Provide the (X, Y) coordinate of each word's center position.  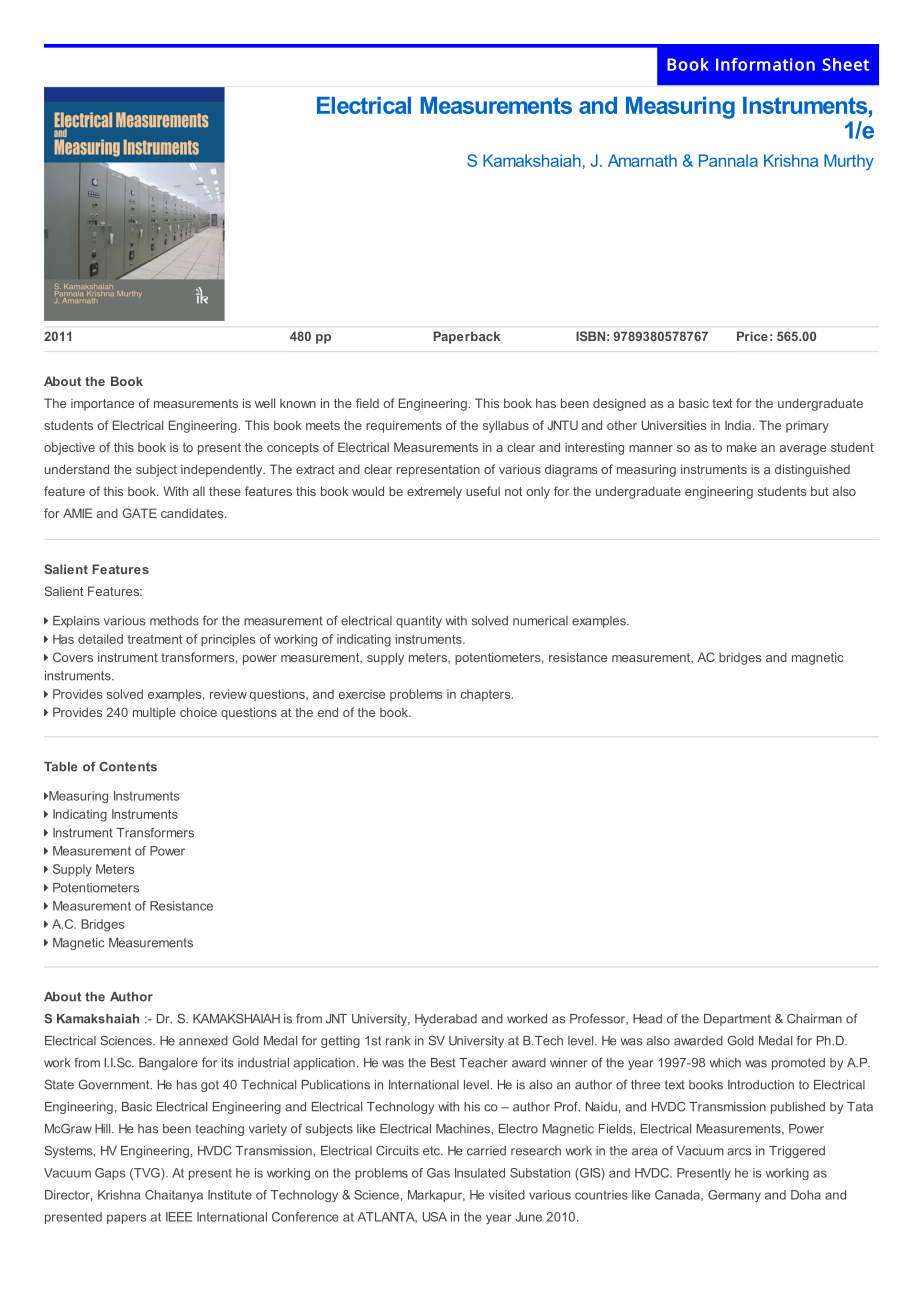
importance (102, 405)
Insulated (480, 1173)
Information (765, 64)
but (820, 491)
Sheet (845, 64)
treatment (155, 639)
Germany (734, 1196)
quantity (419, 622)
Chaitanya (174, 1196)
